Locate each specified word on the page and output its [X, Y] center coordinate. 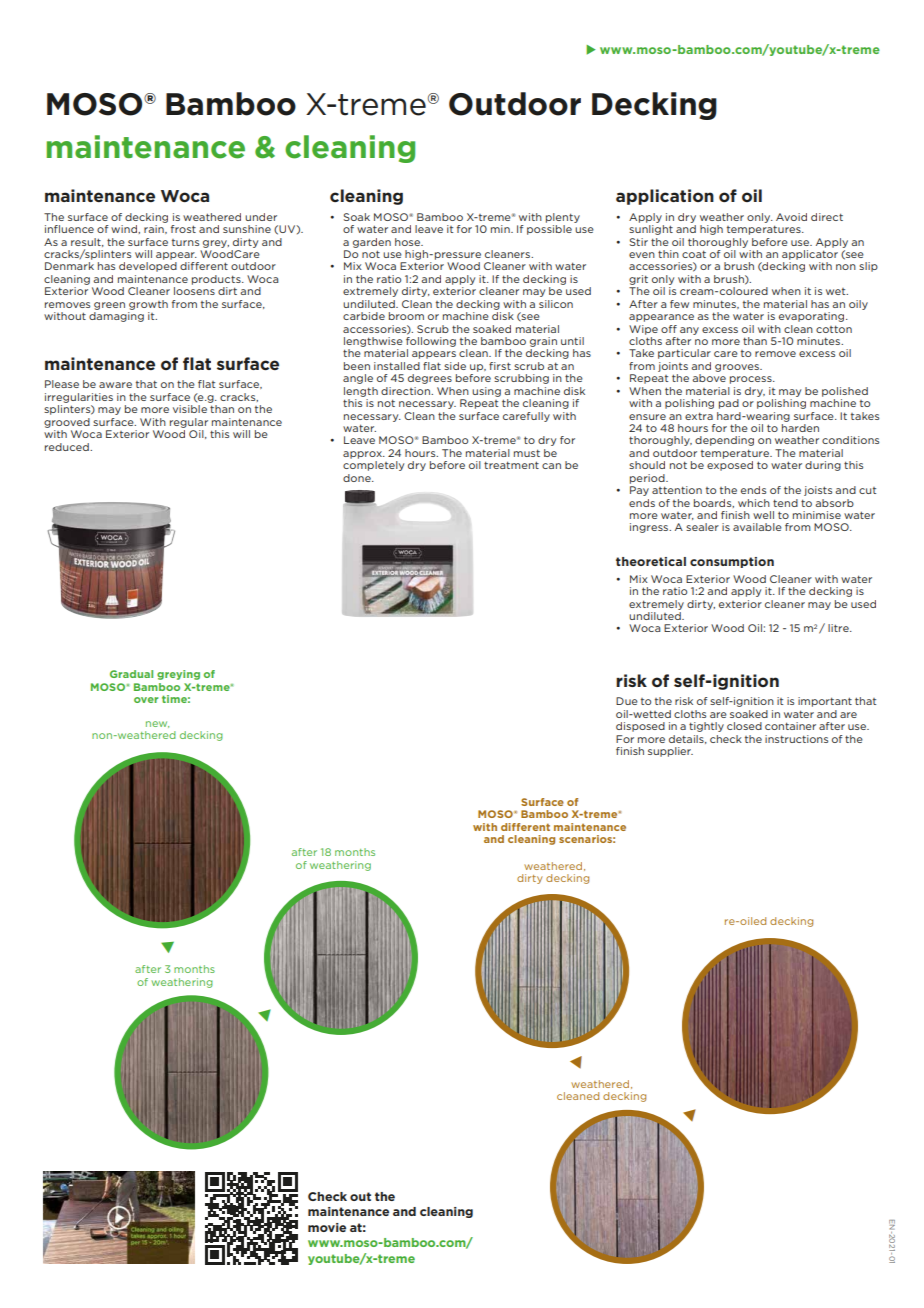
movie [327, 1227]
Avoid [791, 217]
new [157, 724]
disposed [640, 727]
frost [183, 229]
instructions [796, 739]
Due [627, 701]
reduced [68, 447]
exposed [730, 466]
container [790, 726]
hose [409, 242]
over [146, 700]
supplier [670, 752]
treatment [511, 465]
